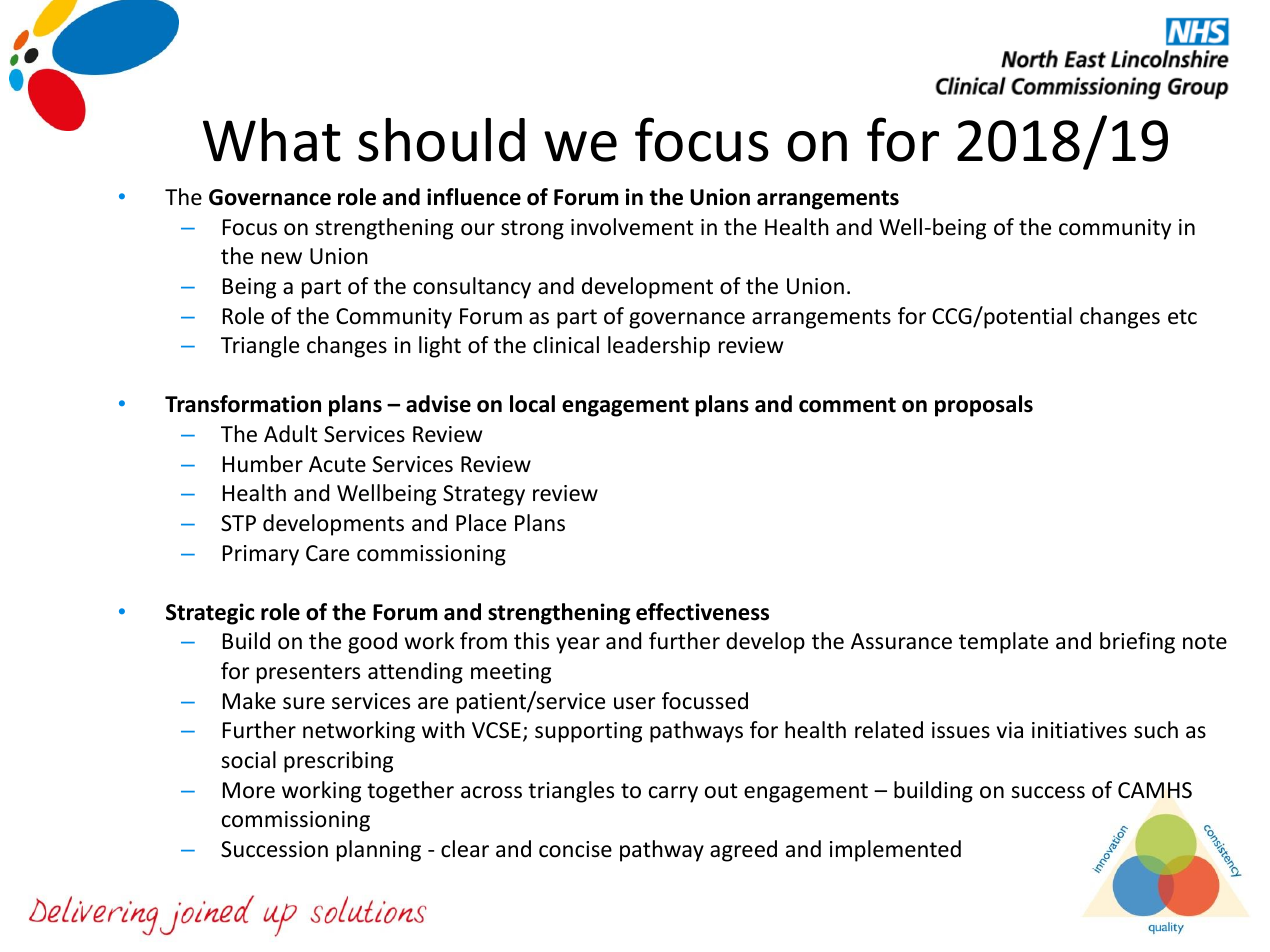  What do you see at coordinates (743, 851) in the document?
I see `agreed` at bounding box center [743, 851].
